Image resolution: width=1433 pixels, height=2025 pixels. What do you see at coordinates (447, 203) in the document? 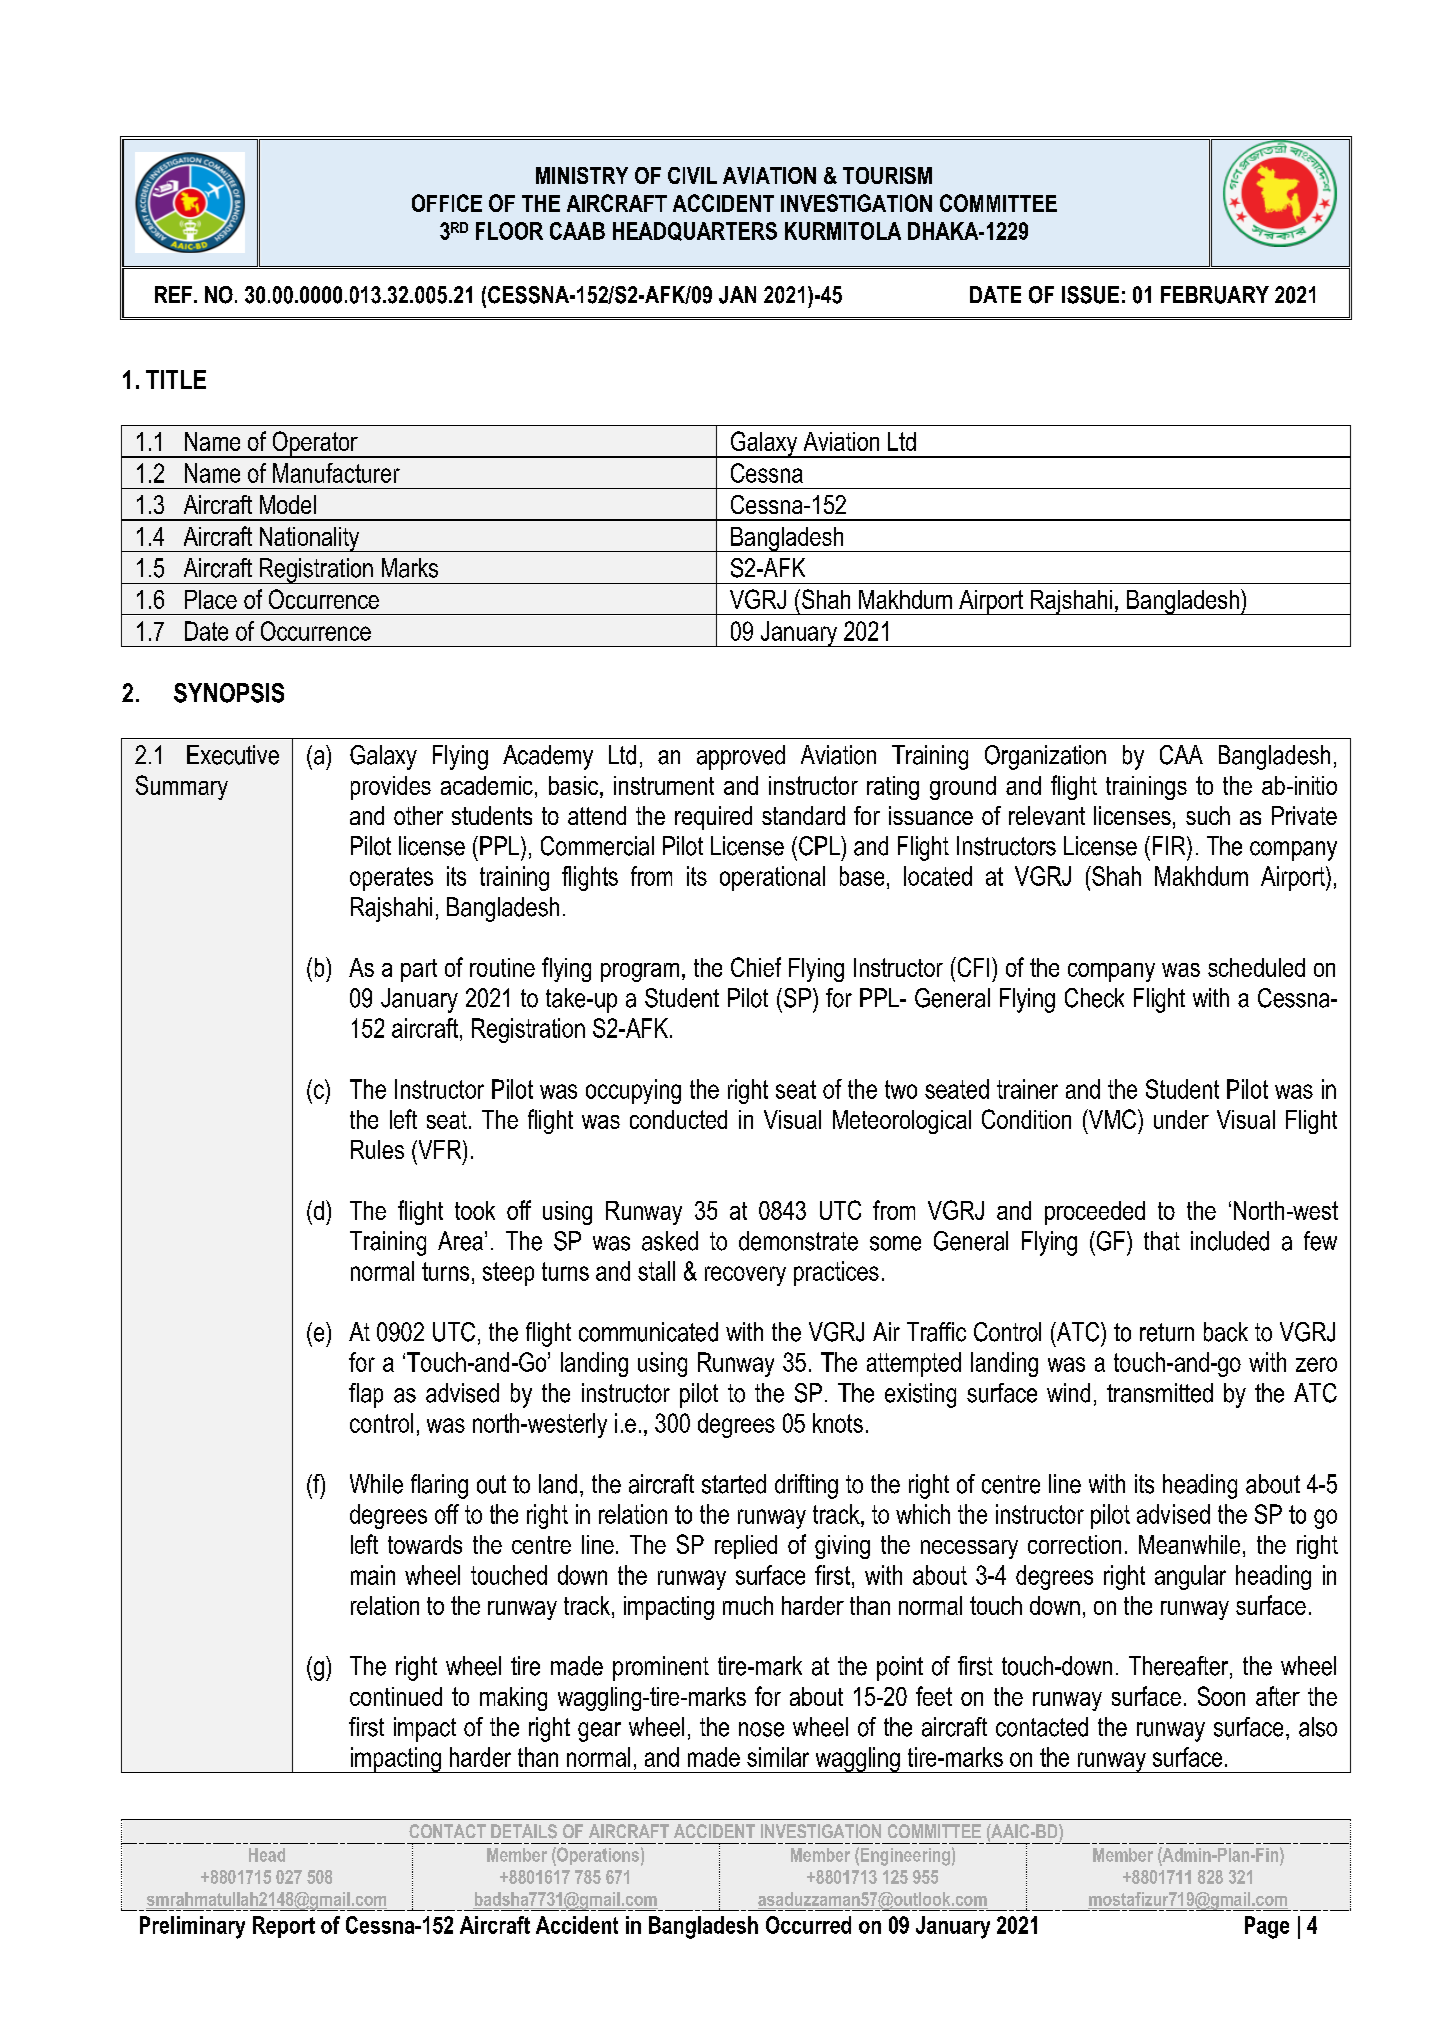
I see `OFFICE` at bounding box center [447, 203].
